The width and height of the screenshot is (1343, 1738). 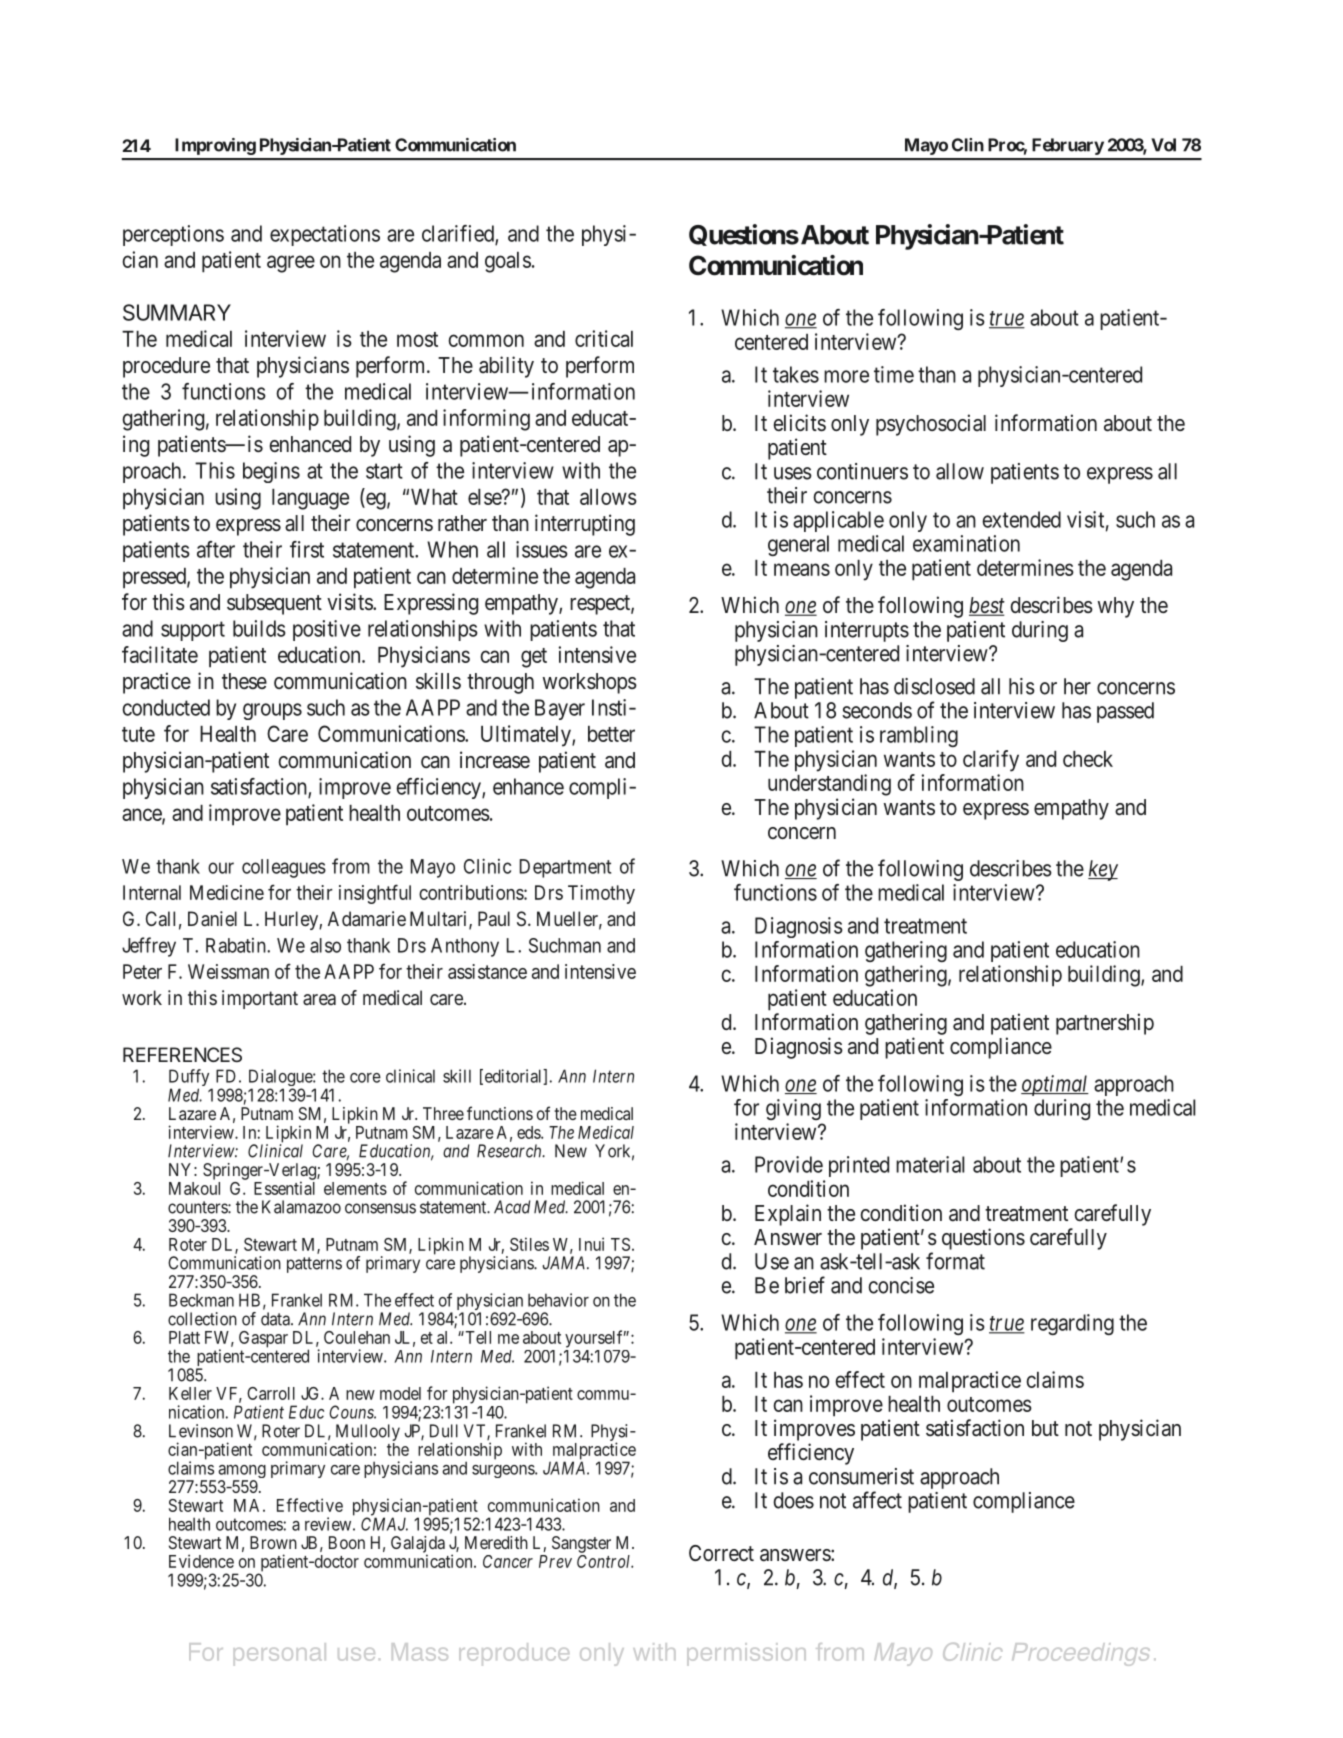 I want to click on February, so click(x=1068, y=146).
